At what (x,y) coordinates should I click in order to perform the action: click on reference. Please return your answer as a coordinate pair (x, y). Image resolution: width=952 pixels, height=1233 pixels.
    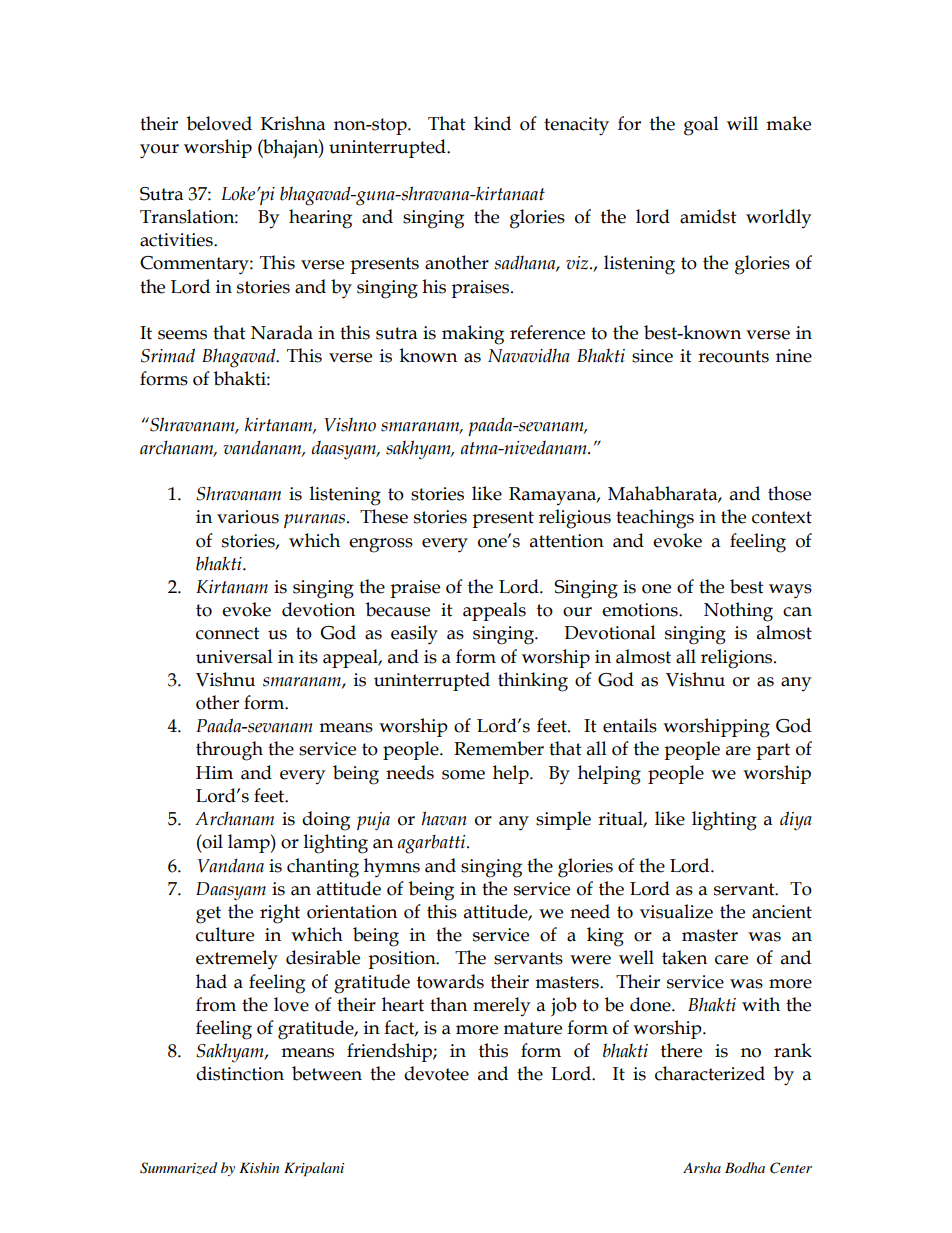
    Looking at the image, I should click on (547, 332).
